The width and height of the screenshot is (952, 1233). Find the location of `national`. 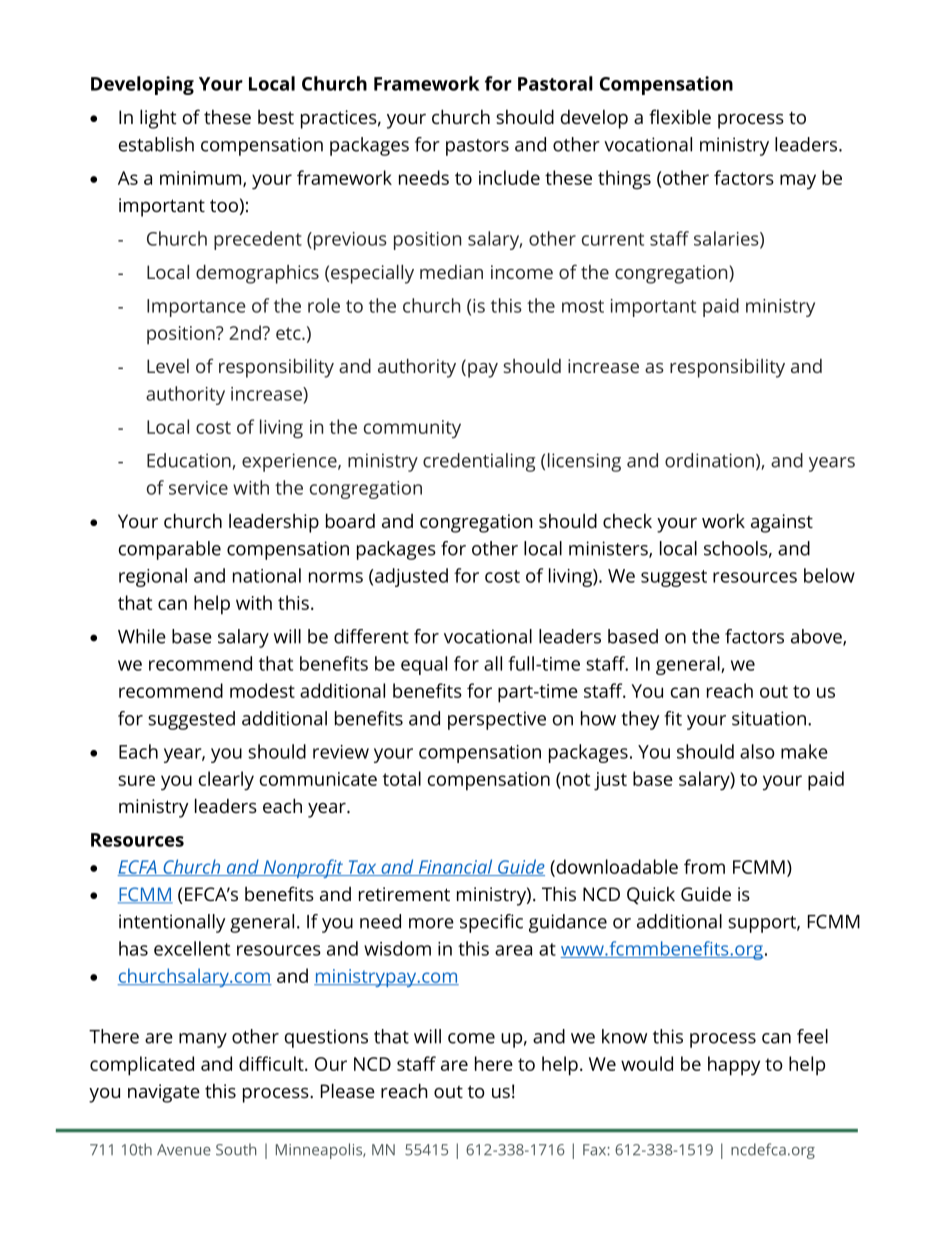

national is located at coordinates (267, 575).
